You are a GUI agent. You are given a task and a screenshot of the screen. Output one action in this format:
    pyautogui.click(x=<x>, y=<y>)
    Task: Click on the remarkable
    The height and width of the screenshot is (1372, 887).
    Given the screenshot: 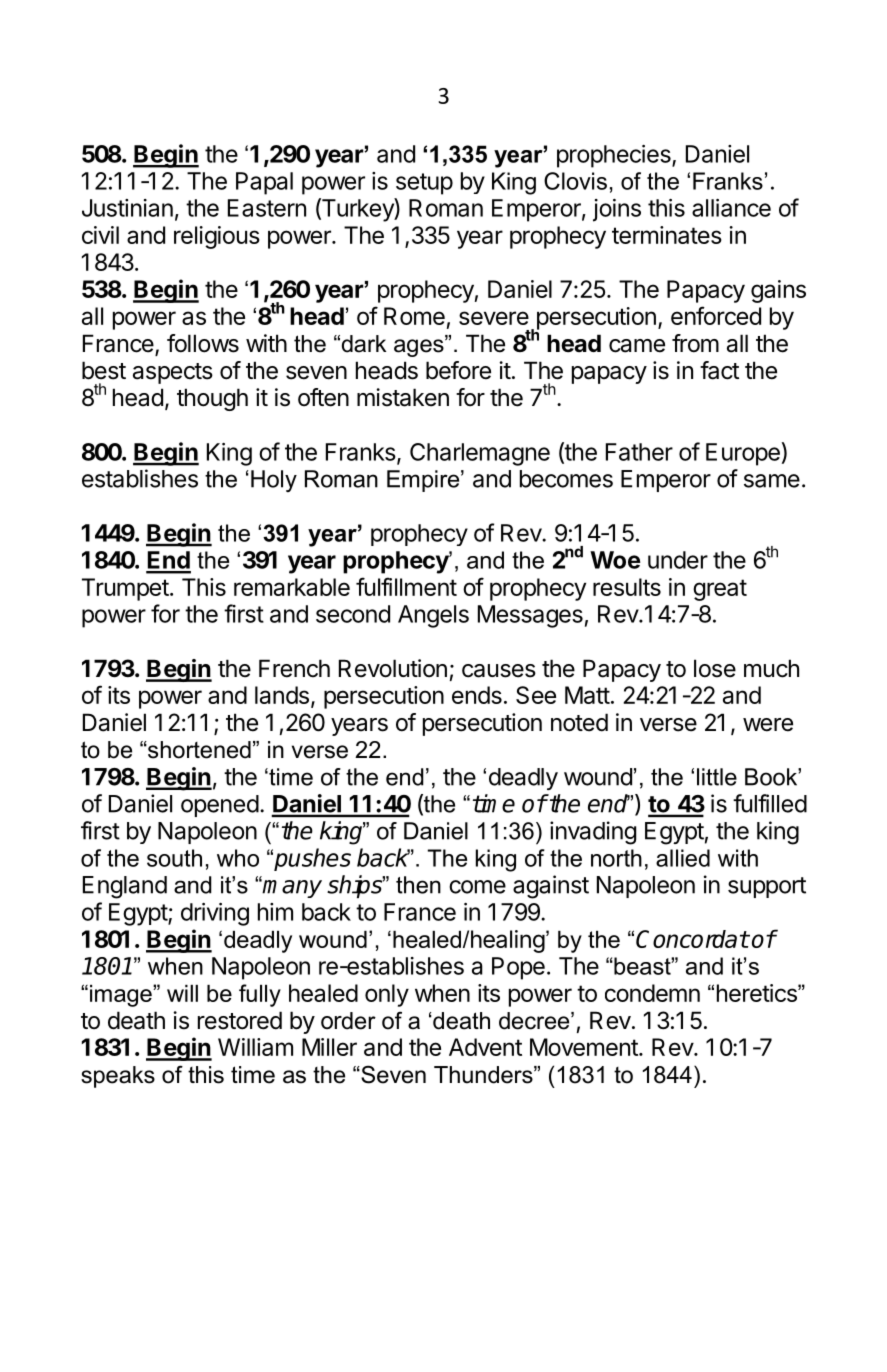 What is the action you would take?
    pyautogui.click(x=292, y=587)
